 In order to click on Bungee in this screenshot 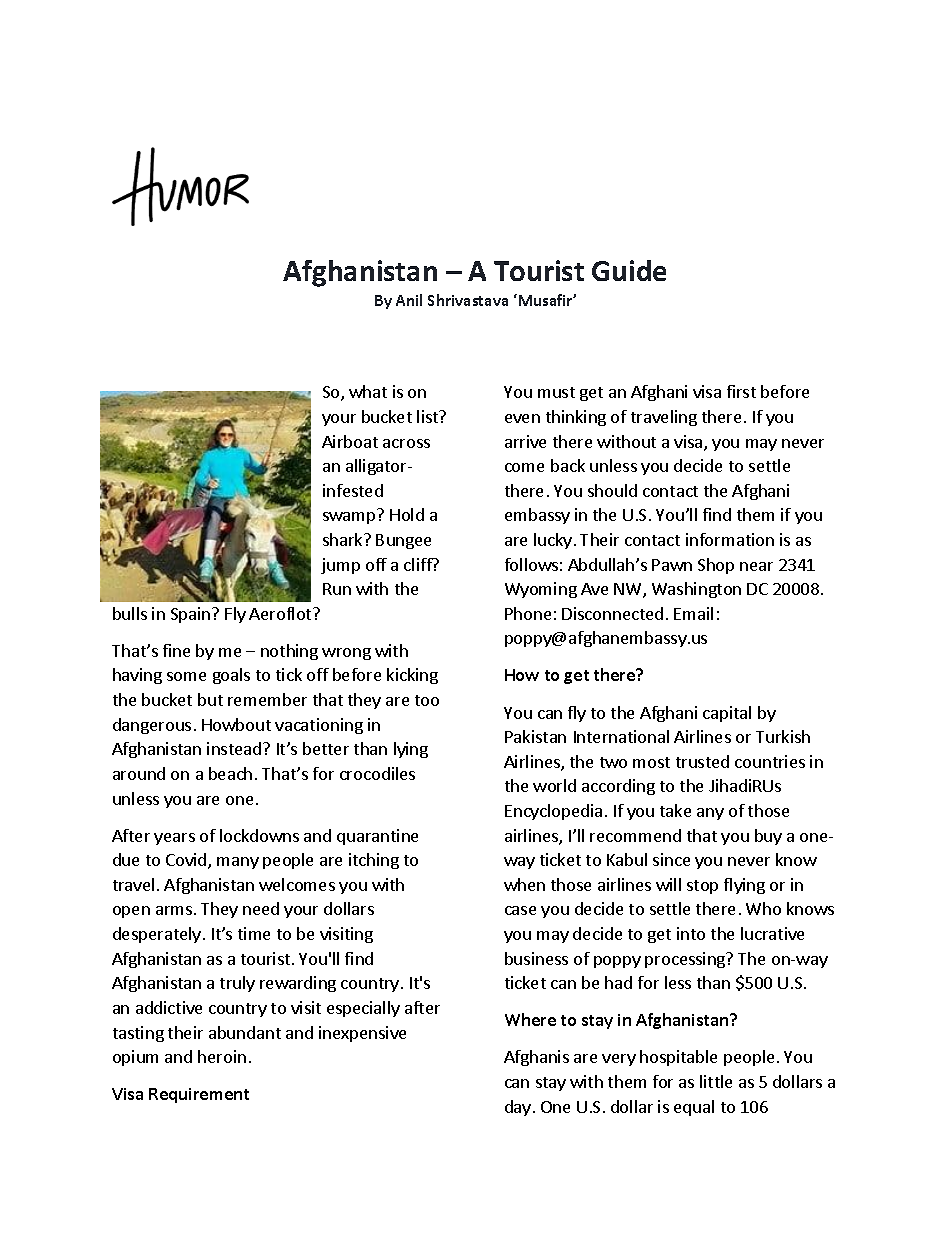, I will do `click(403, 541)`.
